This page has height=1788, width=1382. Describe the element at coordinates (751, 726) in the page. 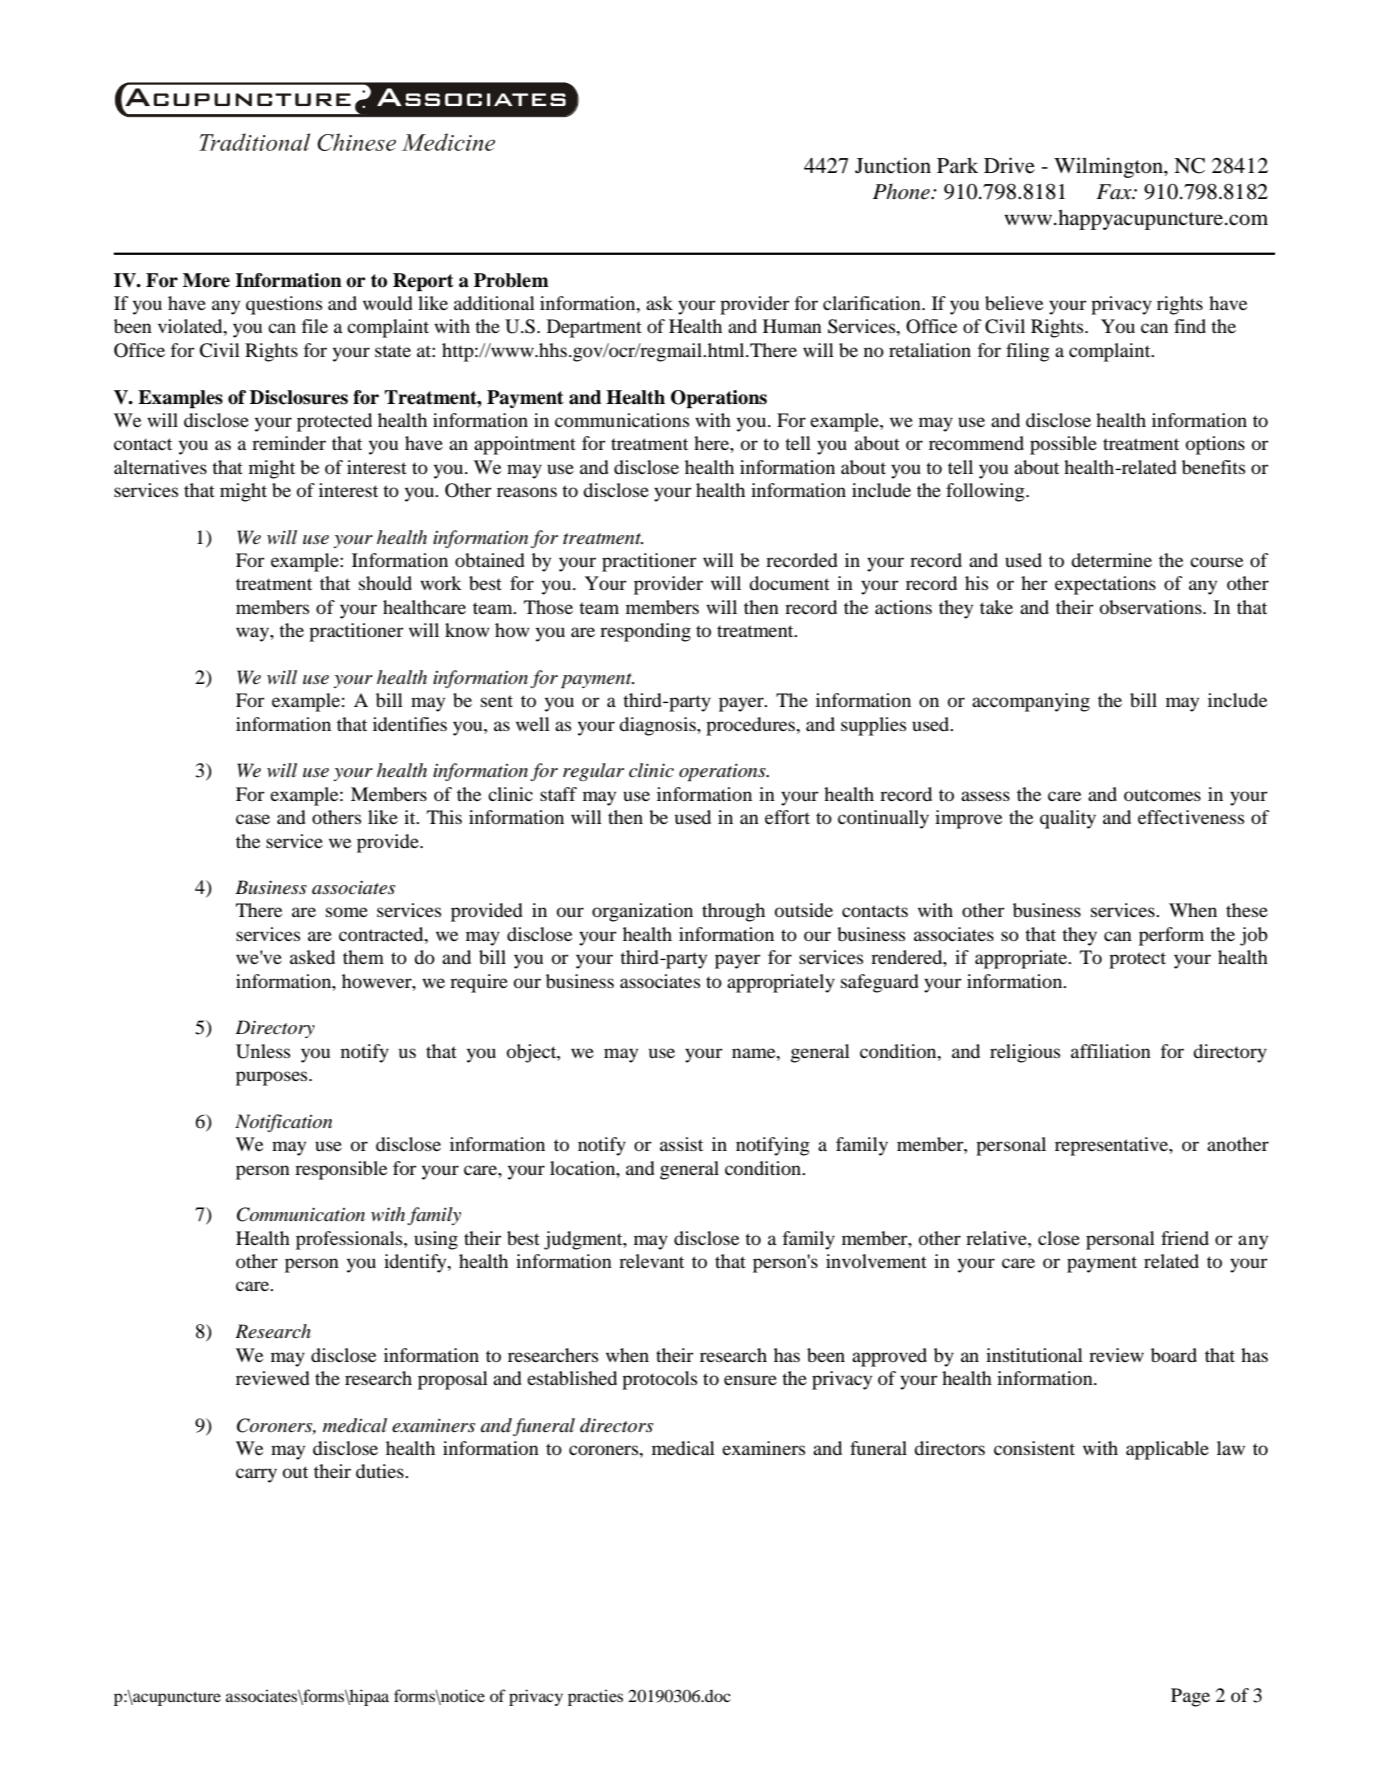

I see `procedures` at that location.
